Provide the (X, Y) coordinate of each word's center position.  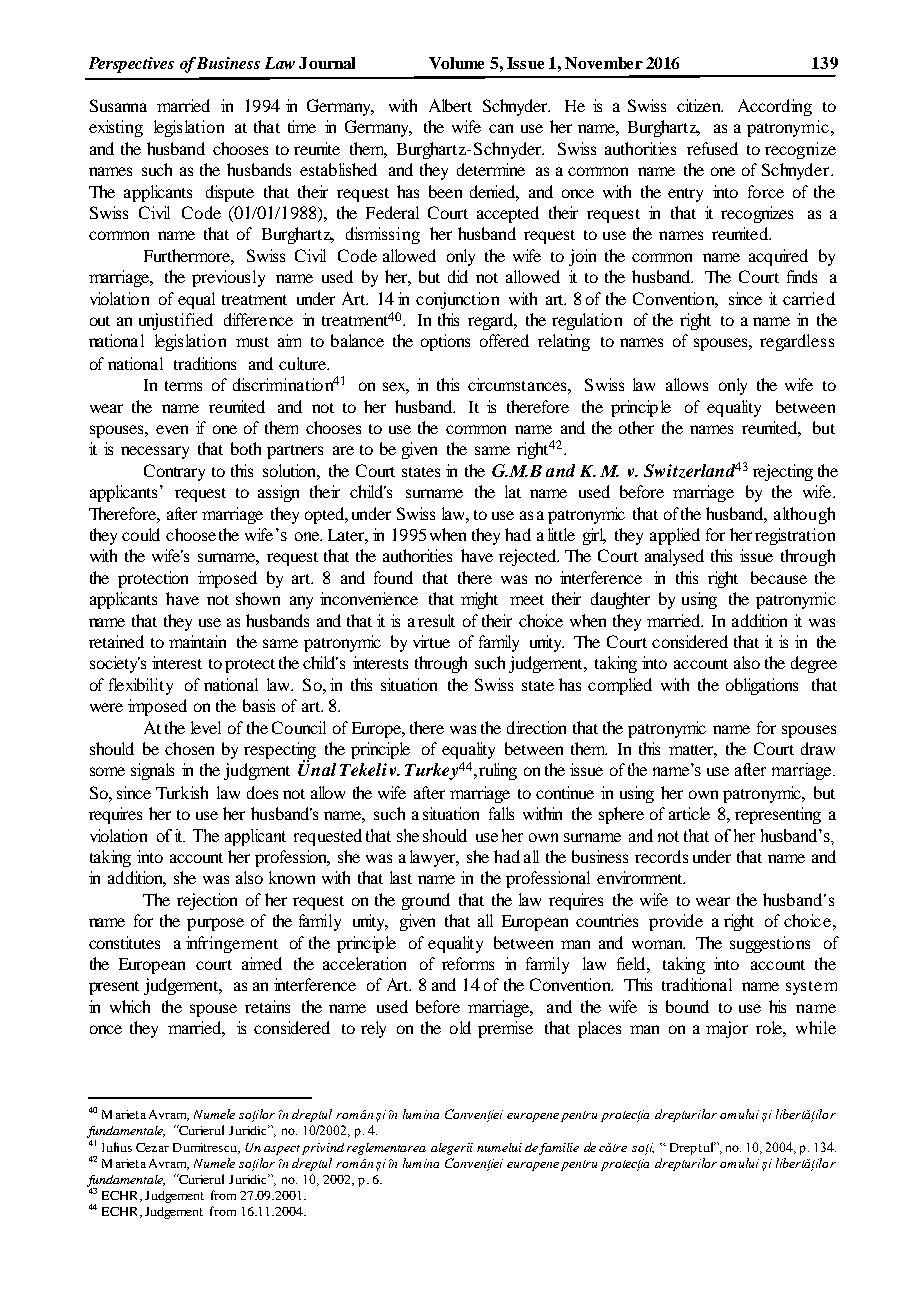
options (445, 342)
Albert (450, 105)
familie (559, 1149)
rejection (207, 901)
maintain (197, 641)
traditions (205, 363)
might (479, 600)
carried (809, 298)
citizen (700, 105)
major (727, 1029)
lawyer (434, 858)
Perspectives (131, 65)
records (661, 856)
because (779, 577)
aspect (282, 1150)
